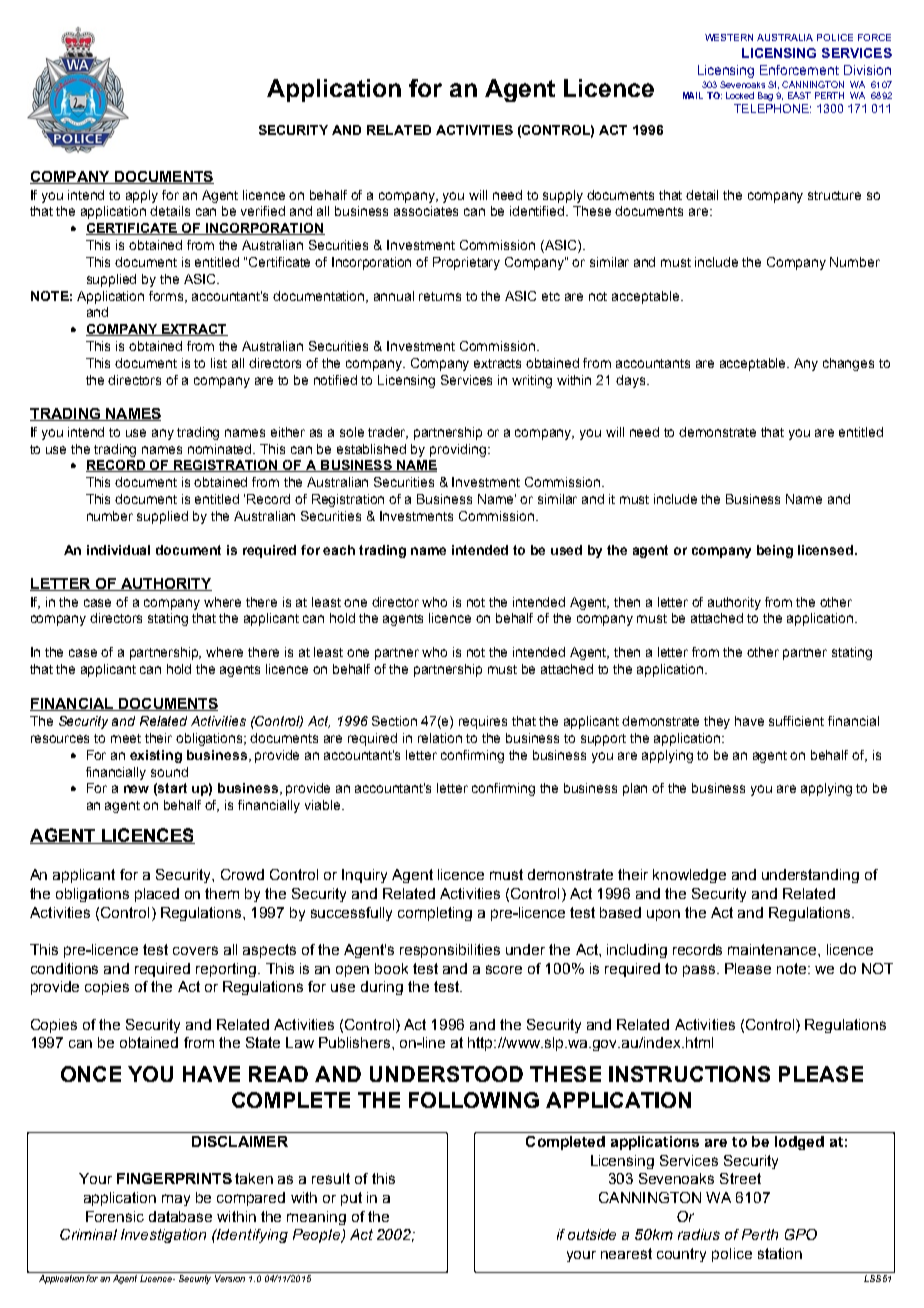 This image has width=924, height=1308. I want to click on Investigation, so click(163, 1236).
